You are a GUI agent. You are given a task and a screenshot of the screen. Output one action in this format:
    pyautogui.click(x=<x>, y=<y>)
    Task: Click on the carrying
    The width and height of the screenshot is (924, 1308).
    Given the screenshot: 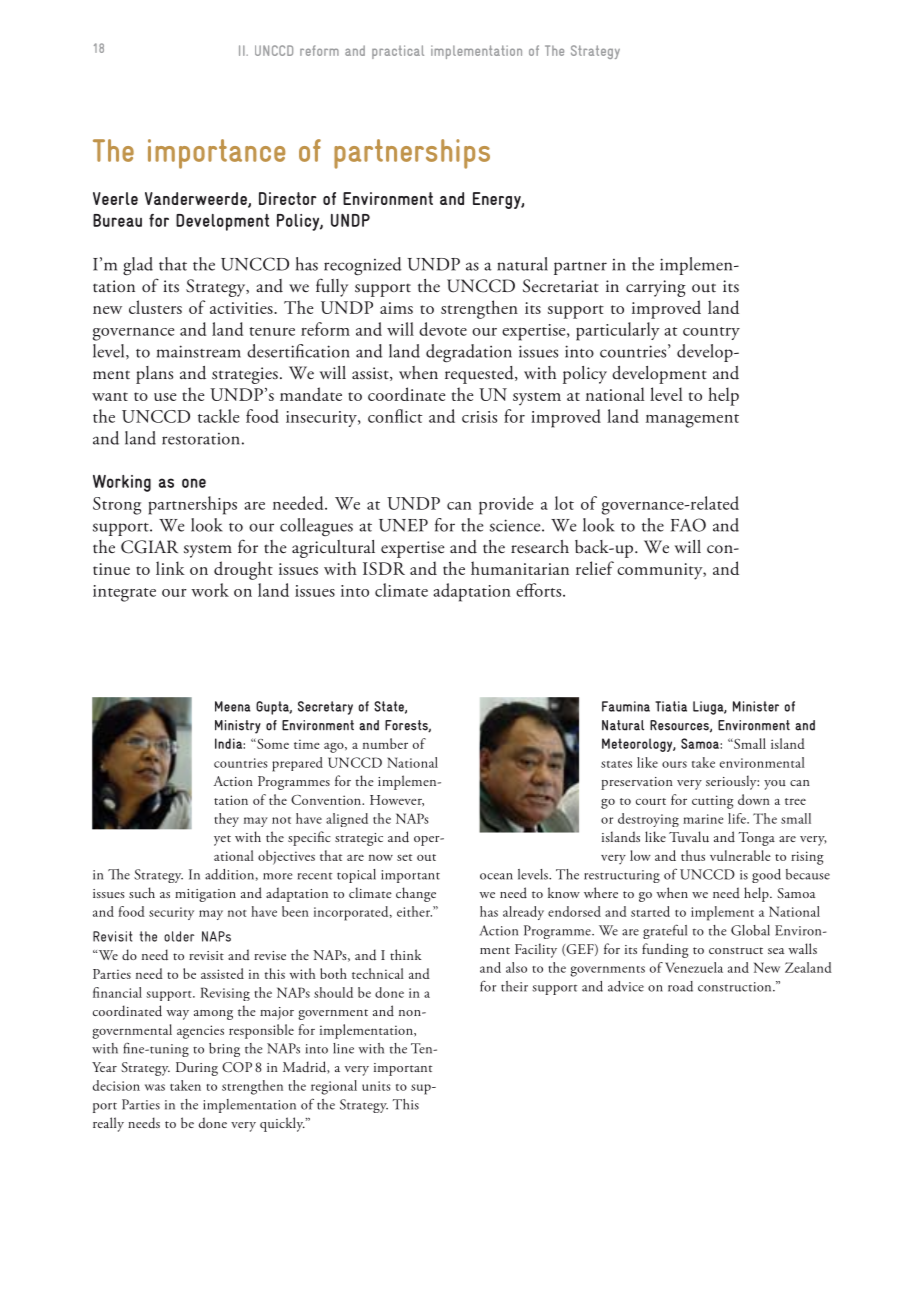 What is the action you would take?
    pyautogui.click(x=656, y=288)
